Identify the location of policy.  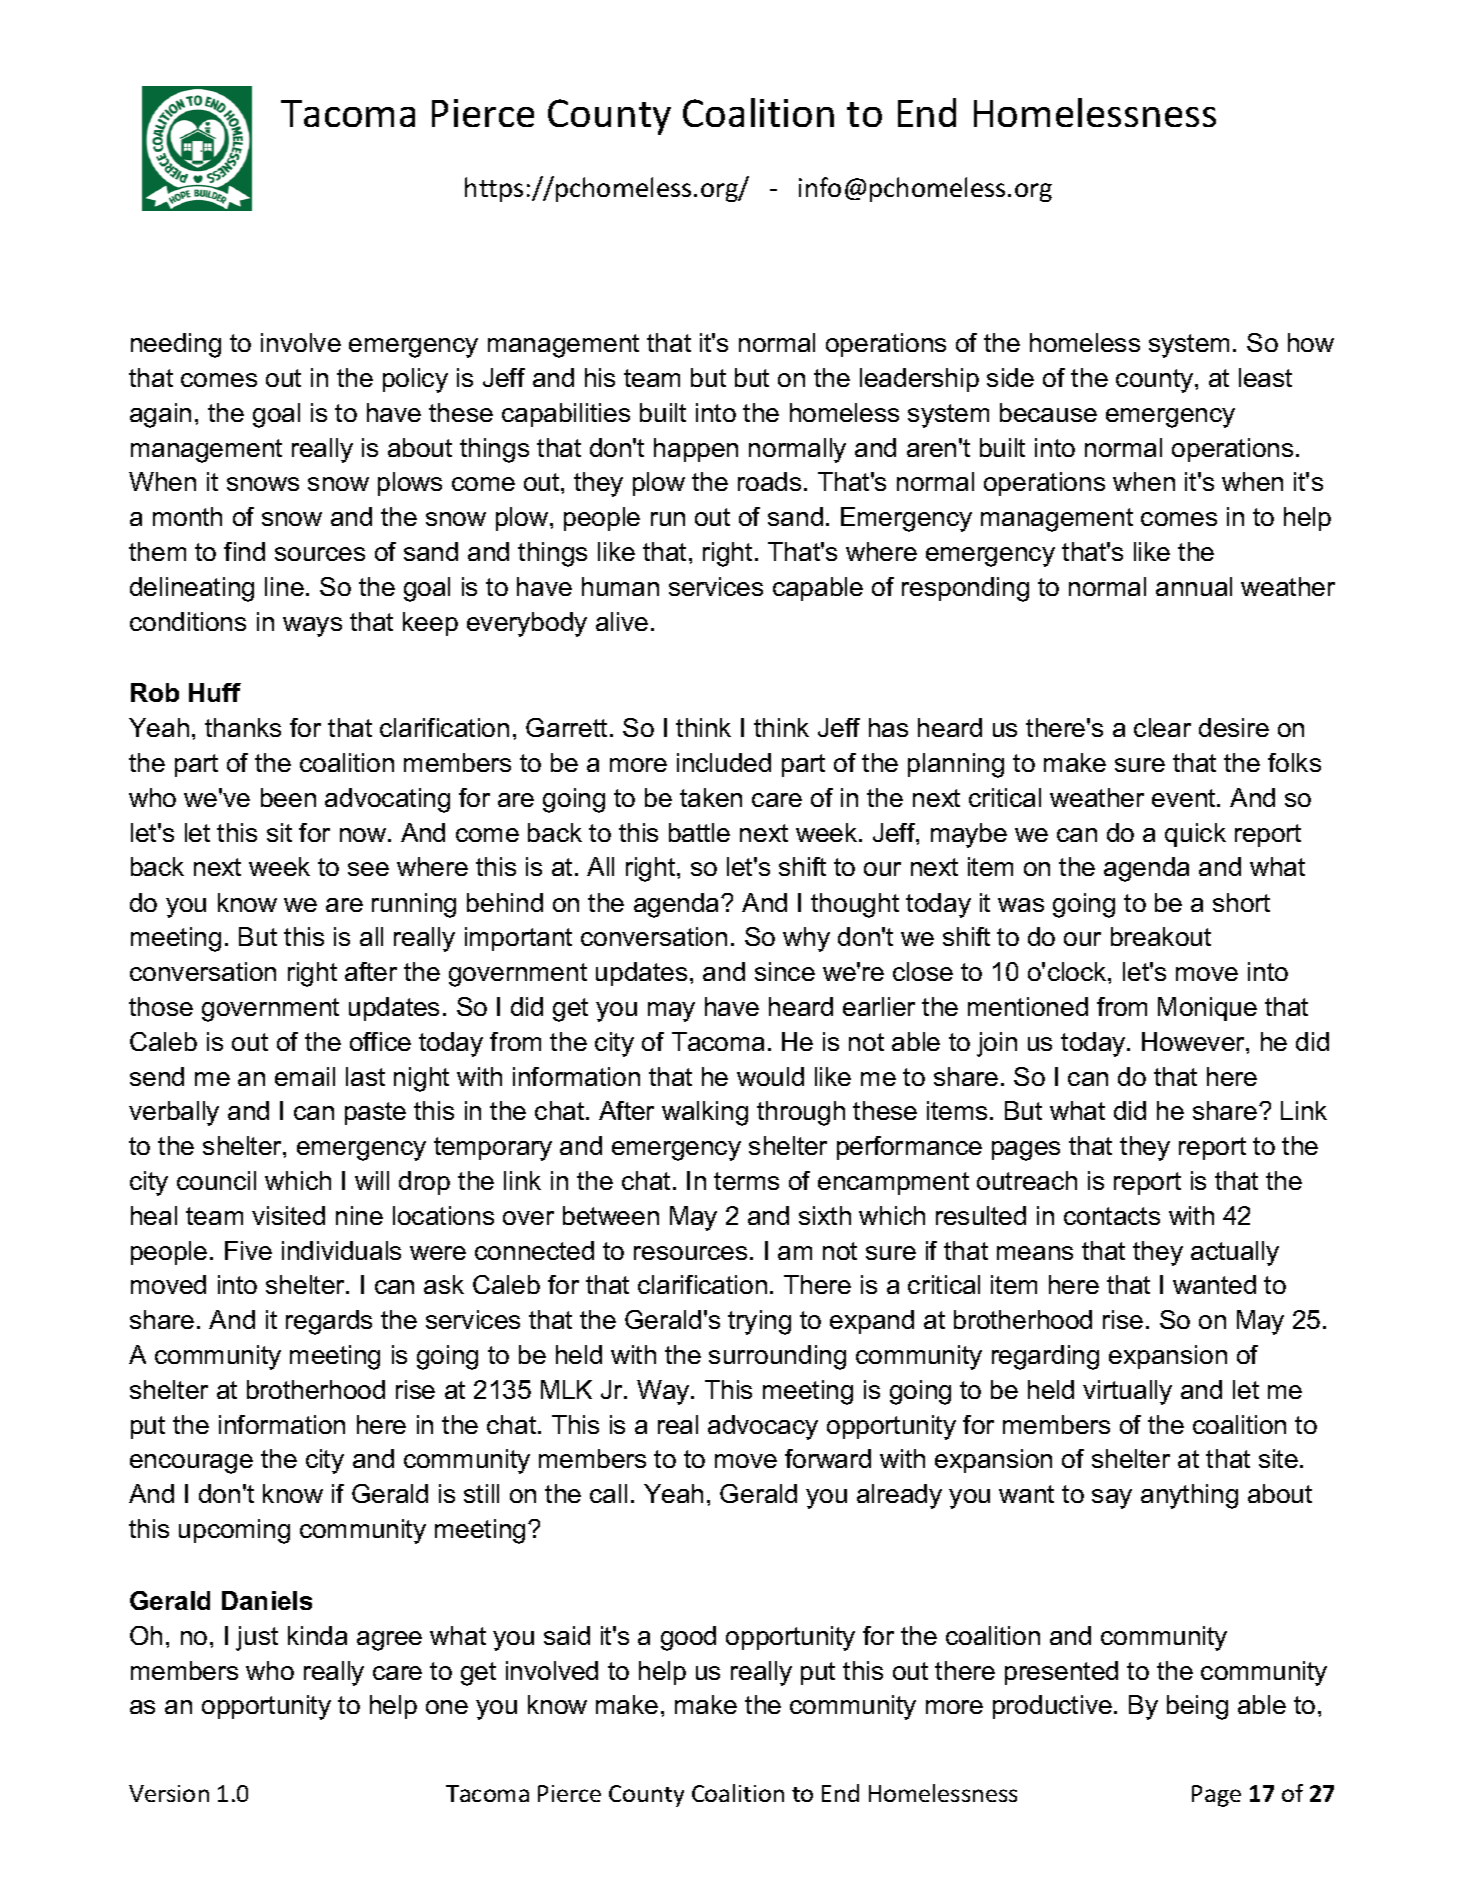
(415, 380).
